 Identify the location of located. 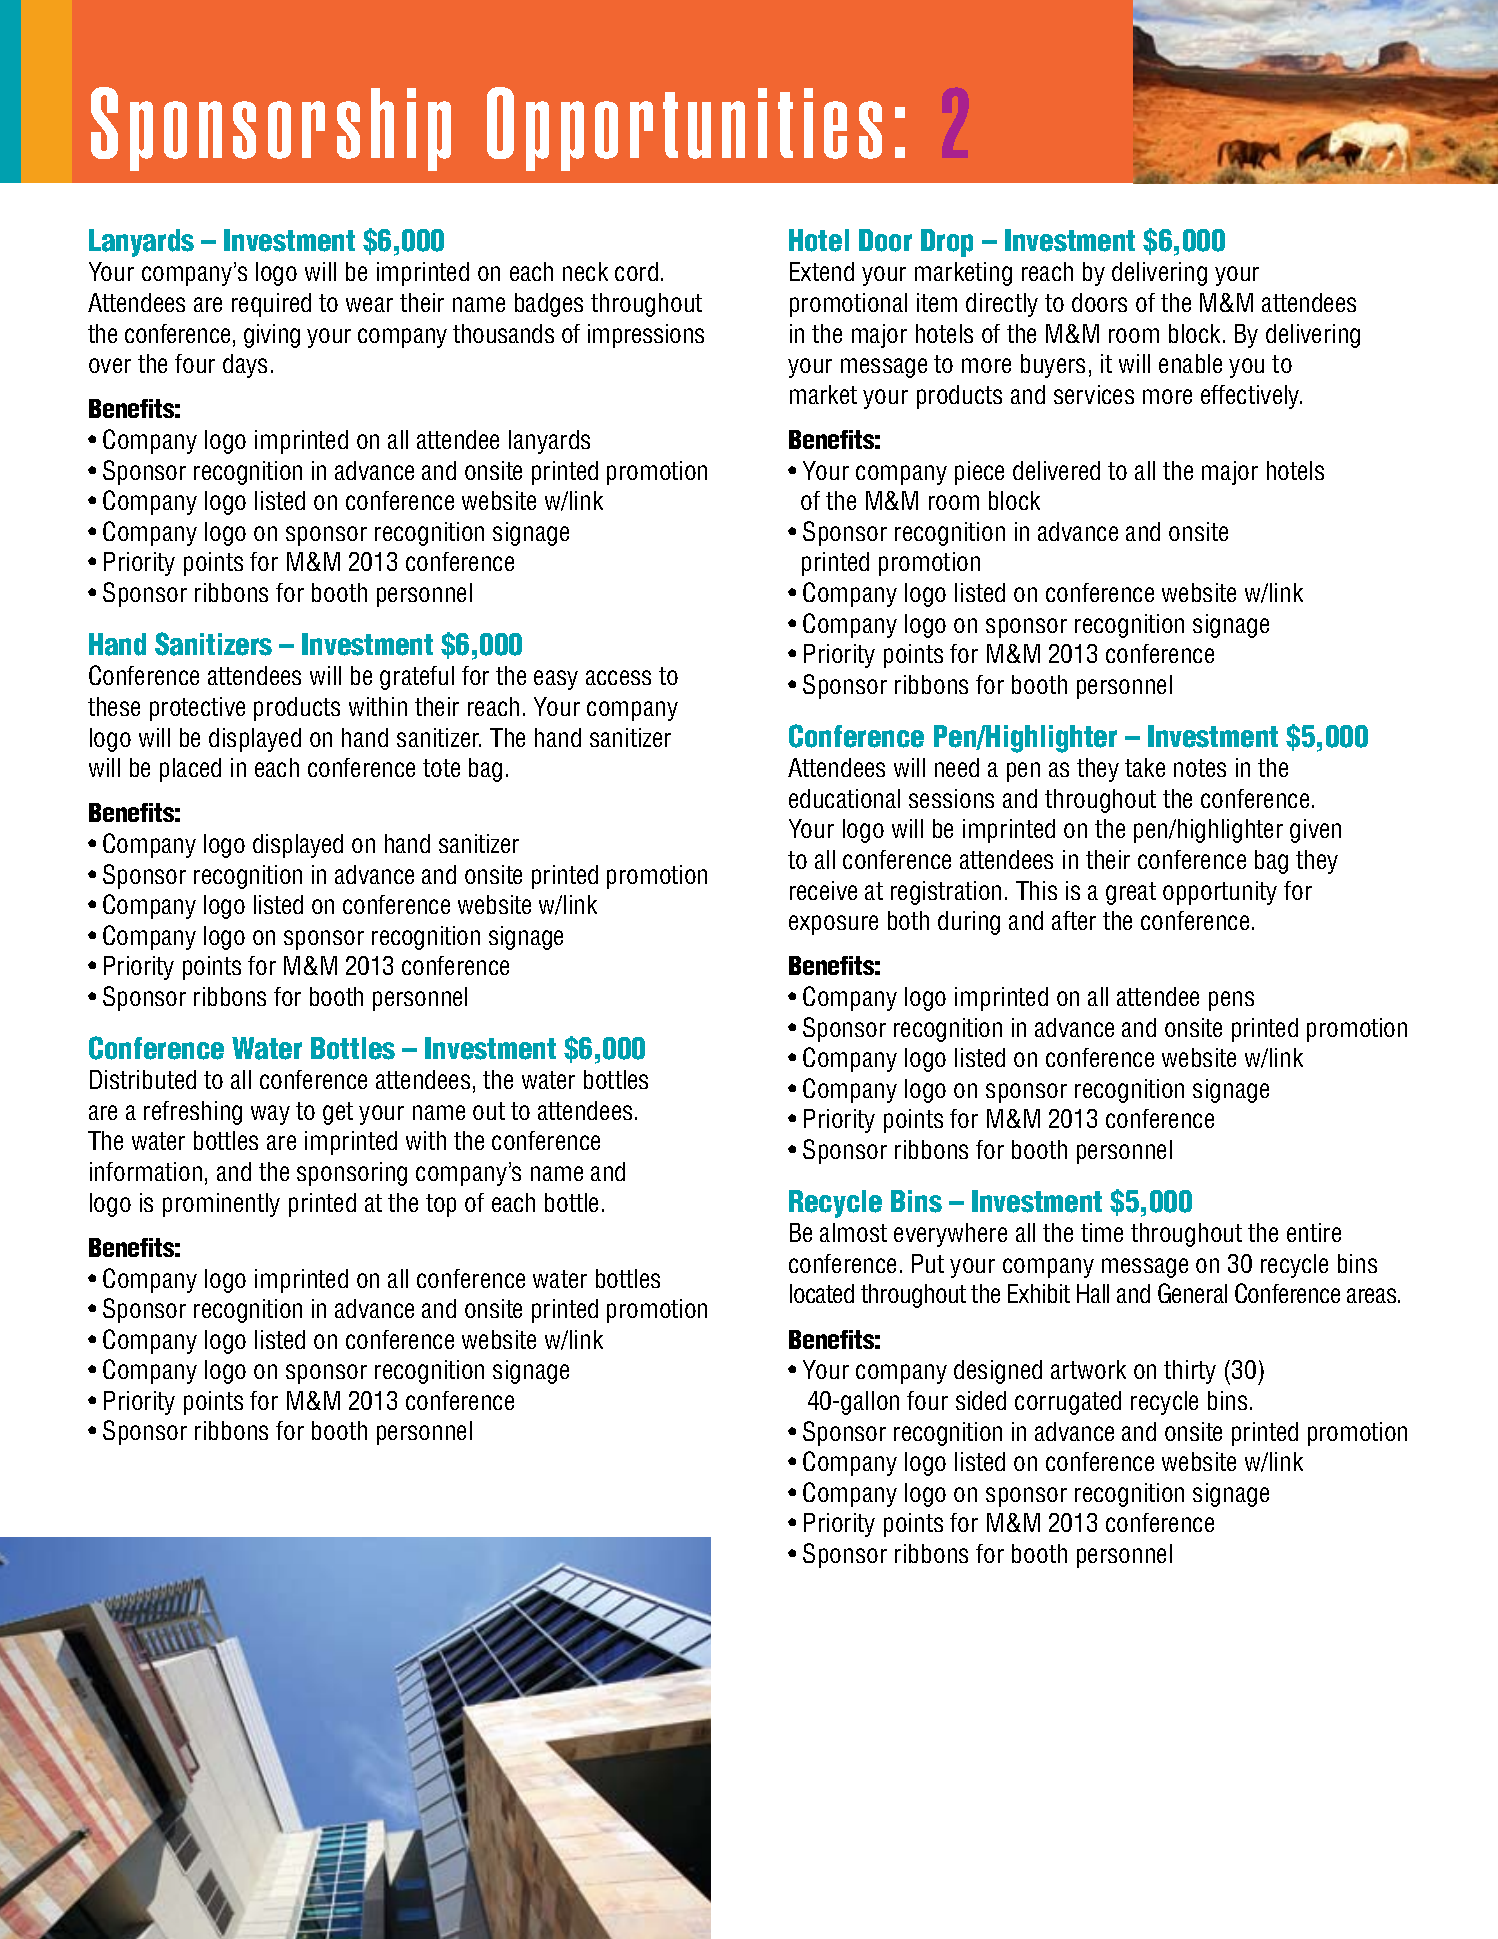
(822, 1293).
